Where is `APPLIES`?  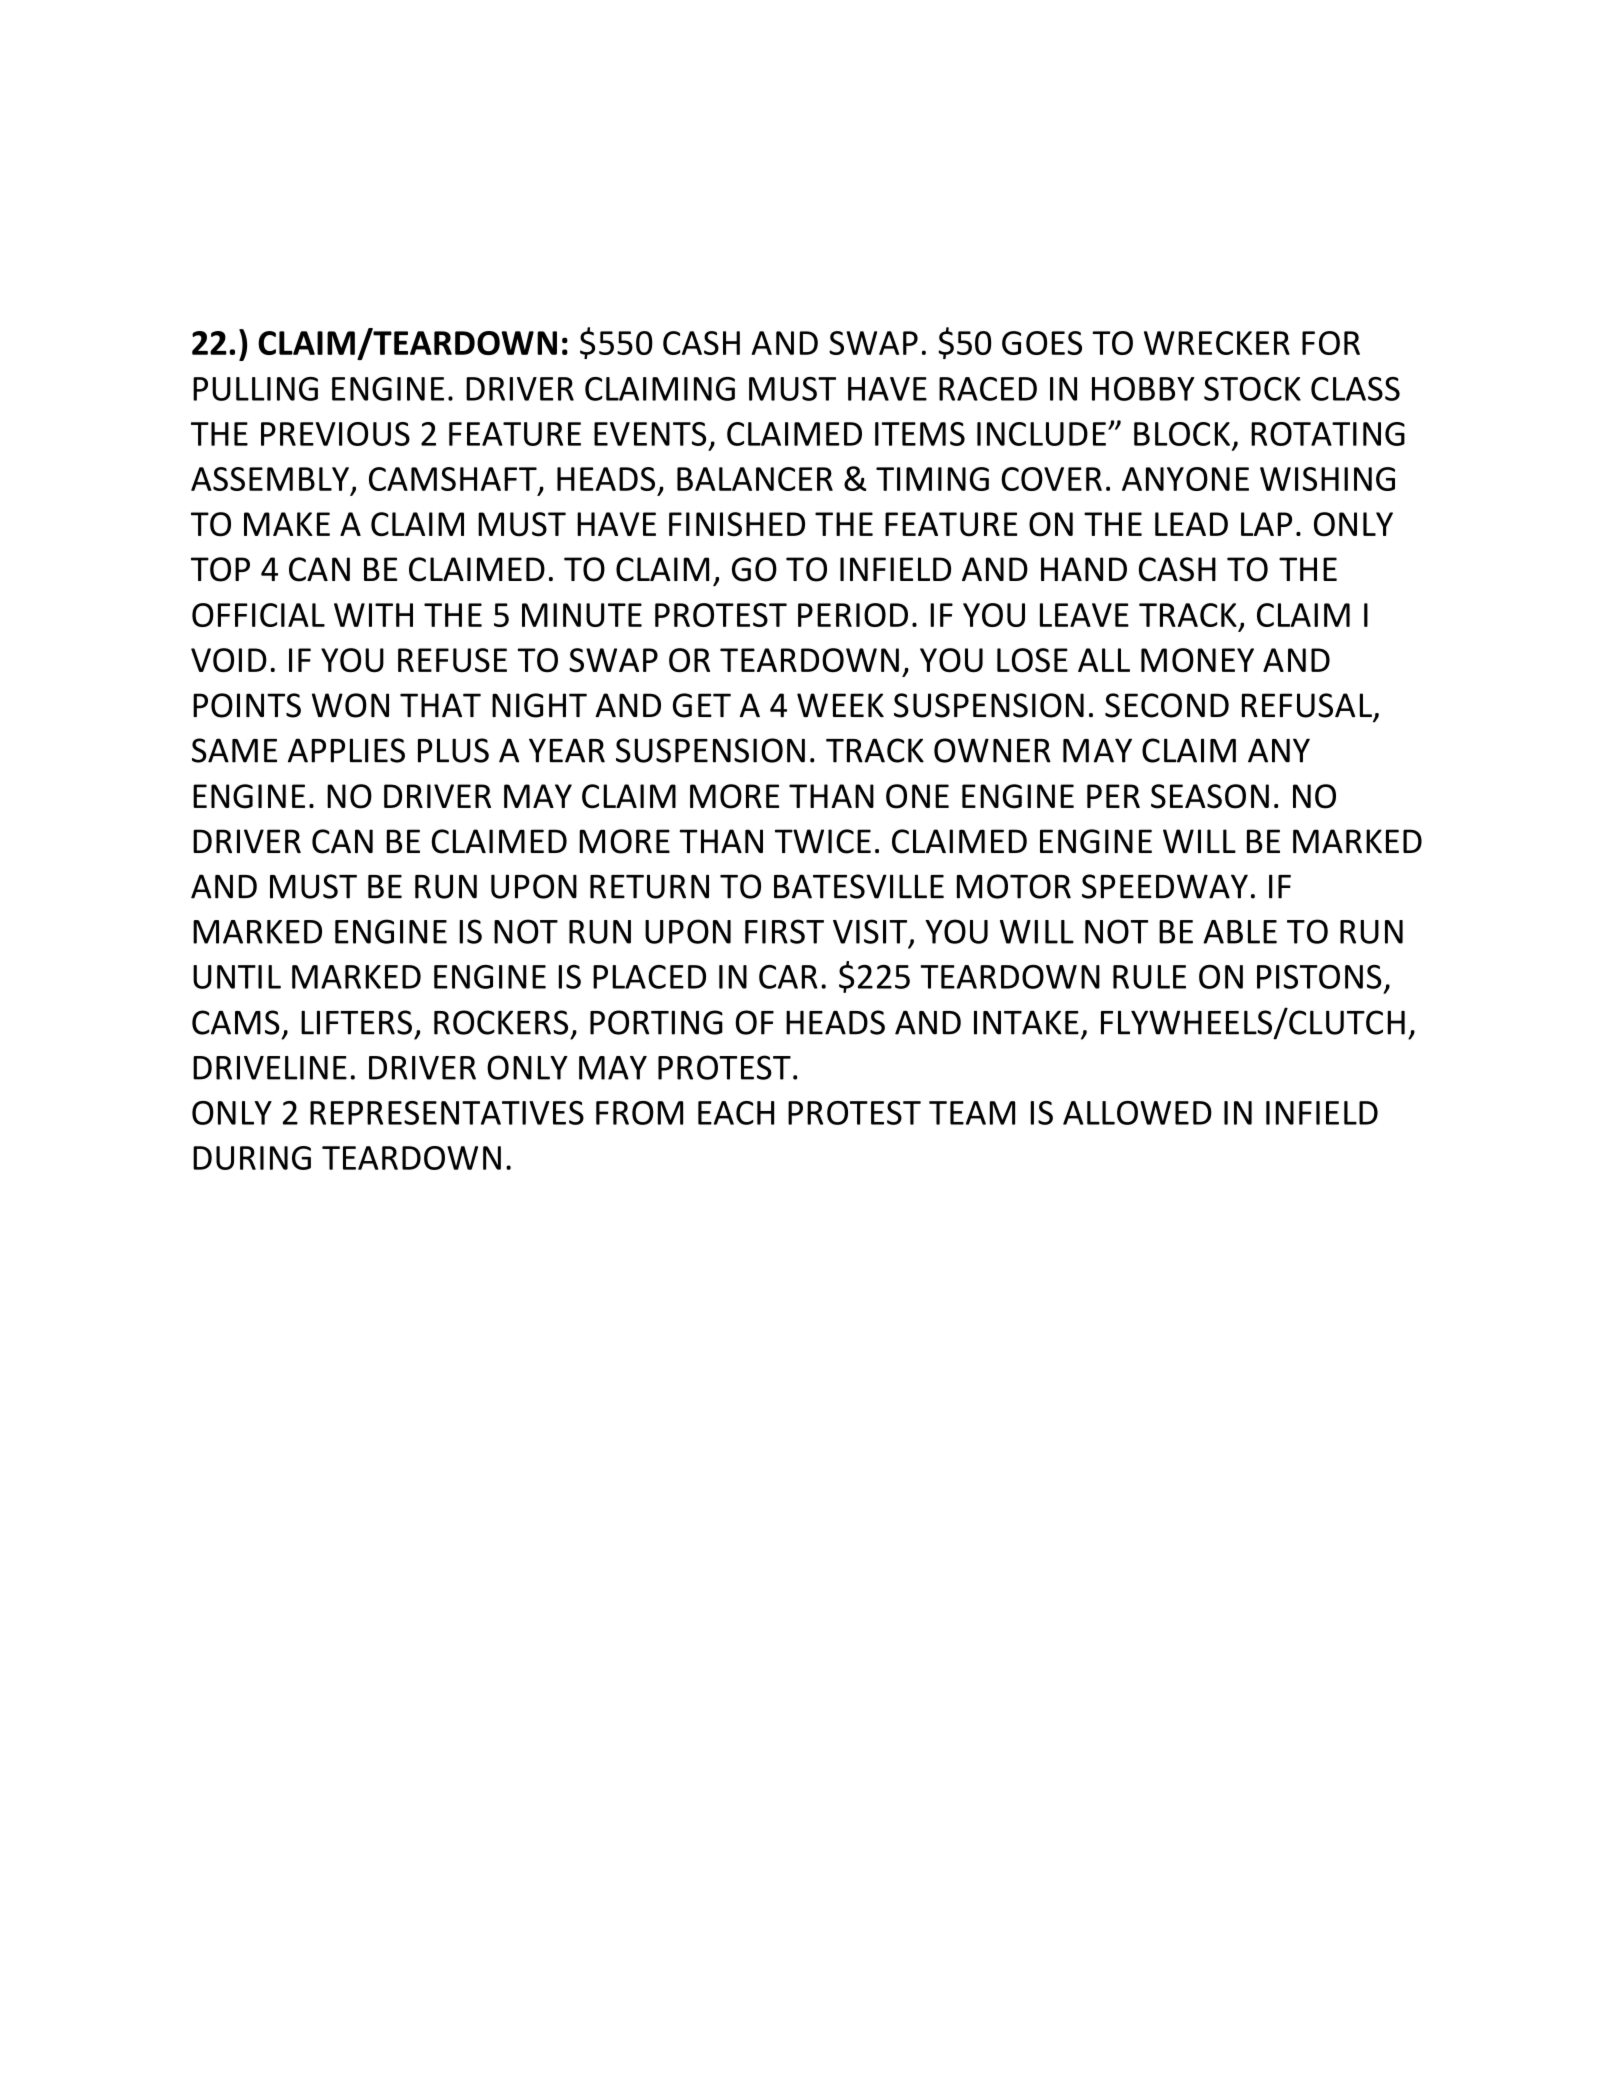 APPLIES is located at coordinates (346, 750).
